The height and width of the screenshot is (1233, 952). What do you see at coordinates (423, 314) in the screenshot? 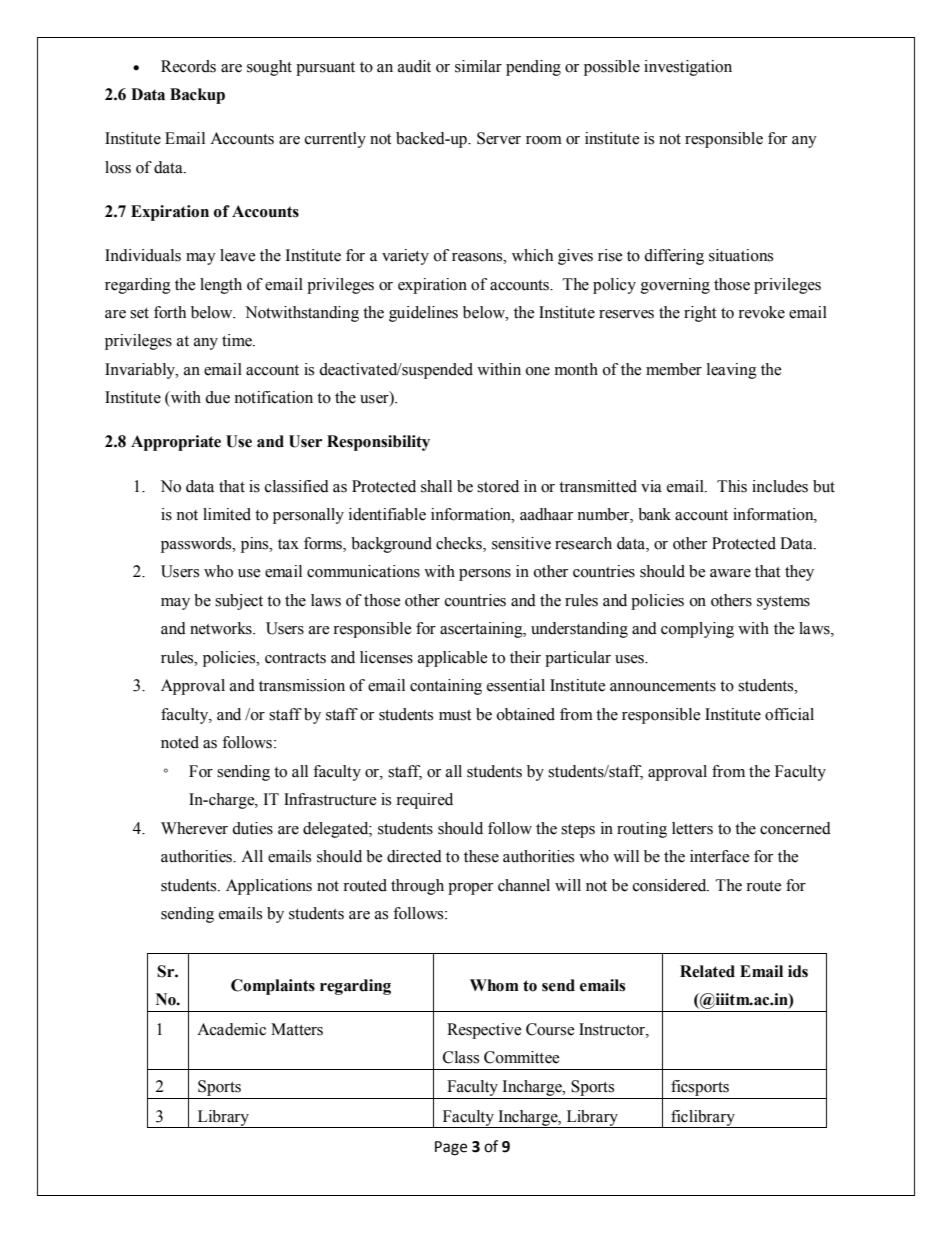
I see `guidelines` at bounding box center [423, 314].
